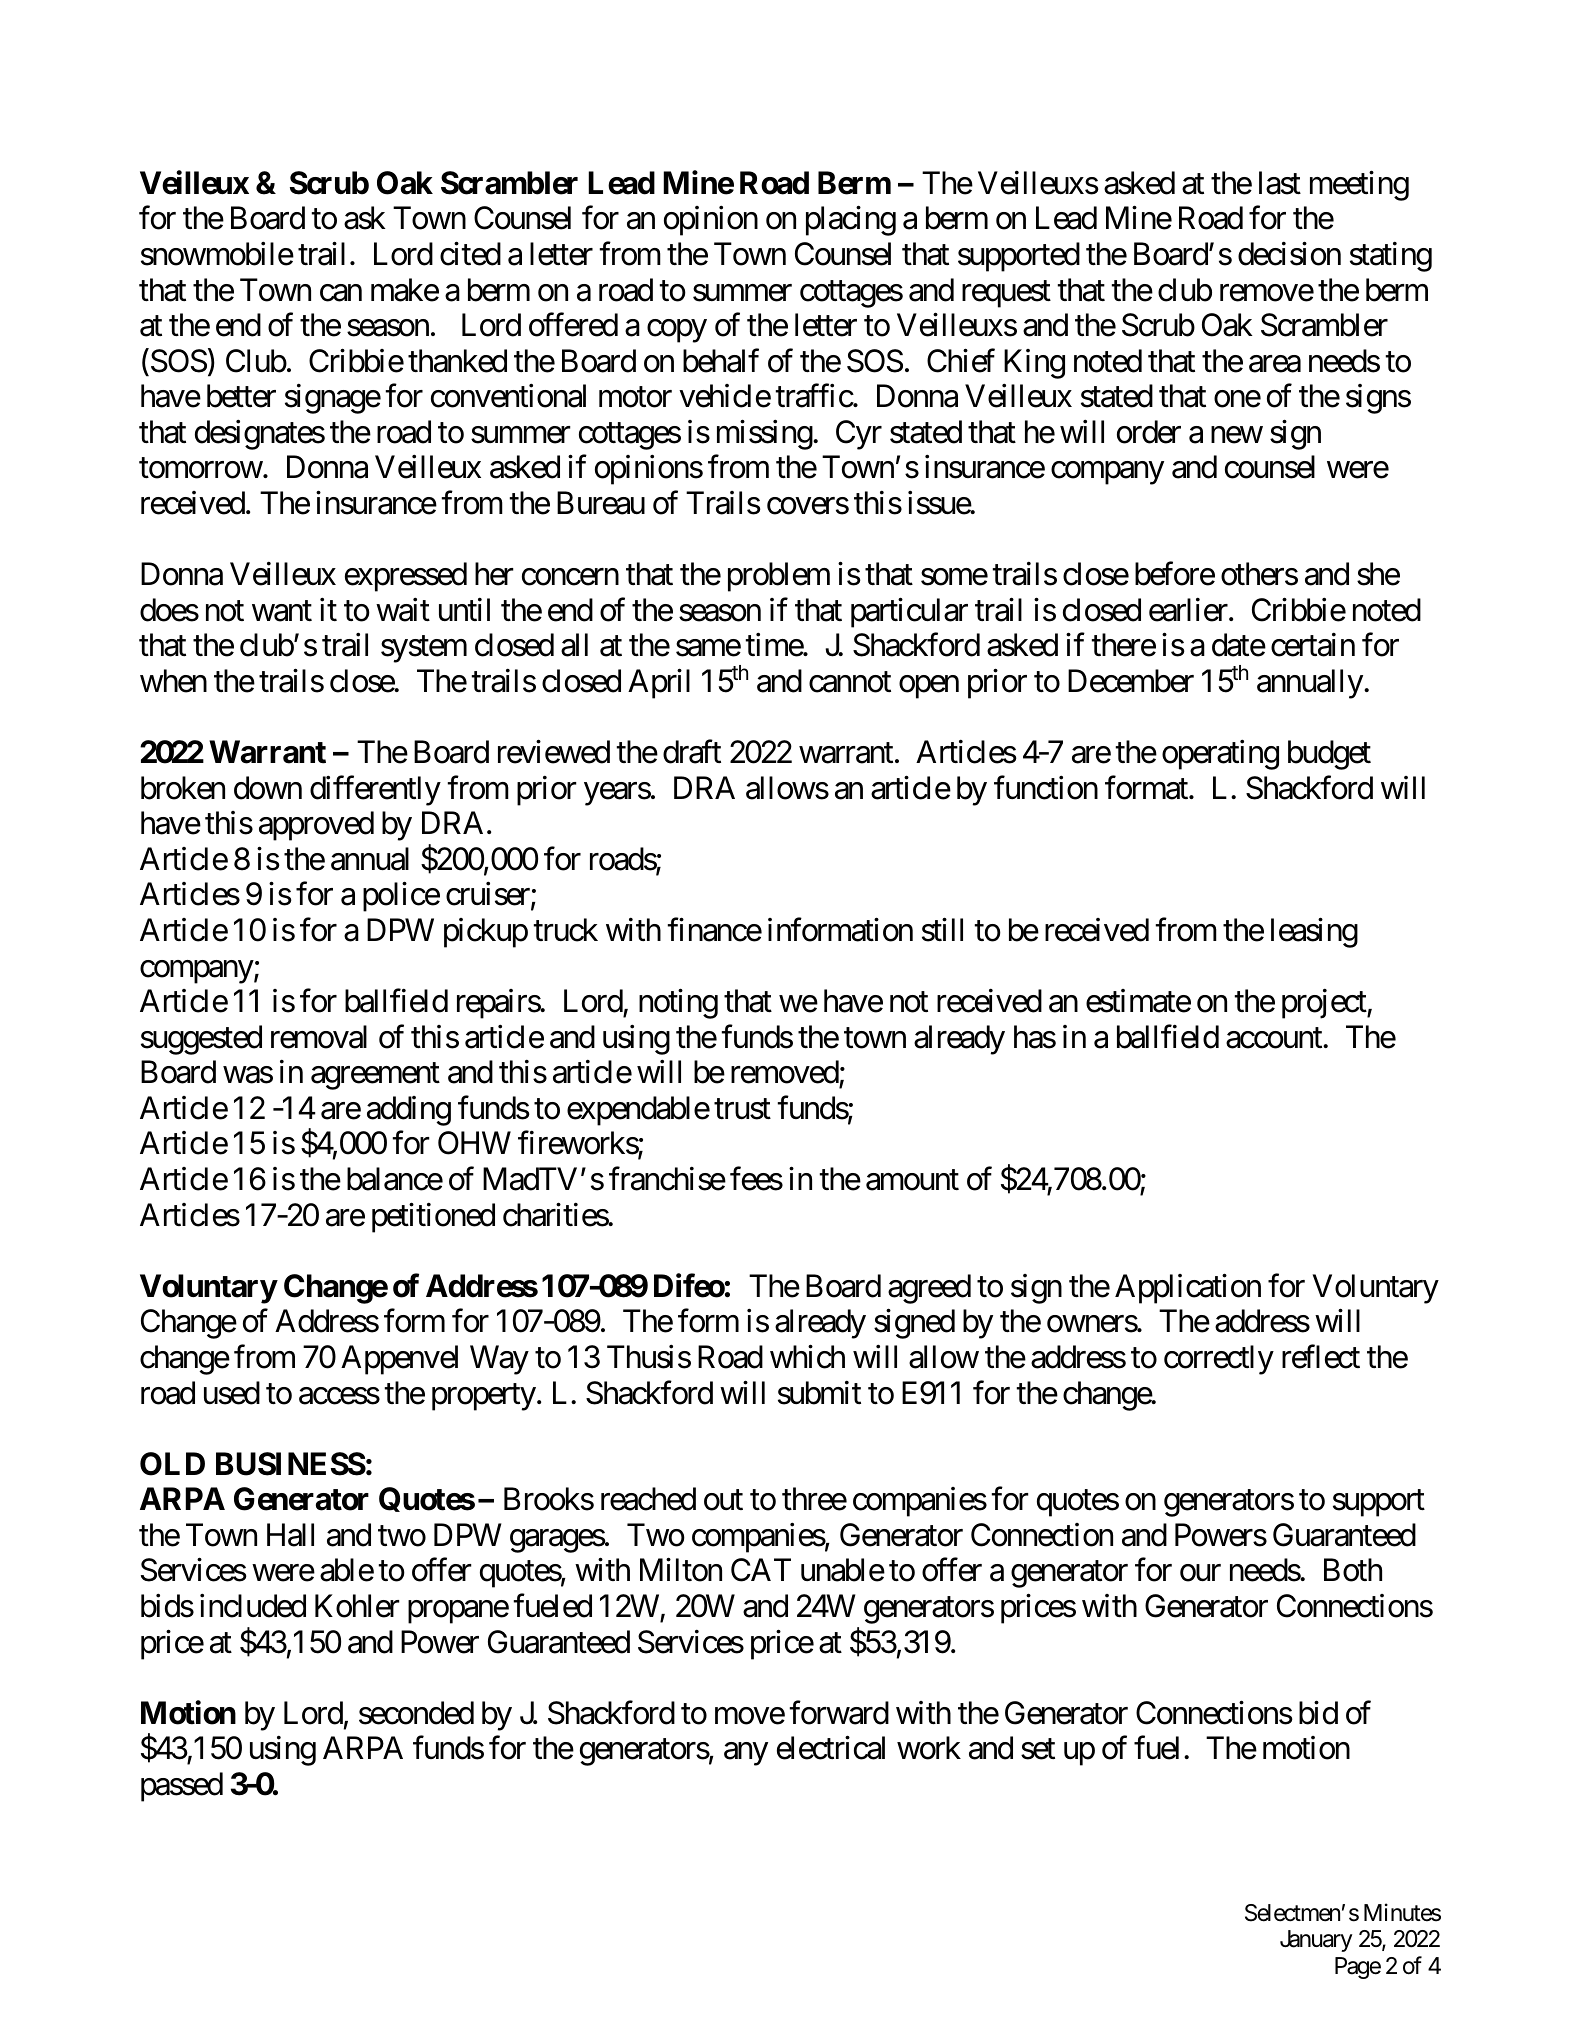 This document has width=1578, height=2042. What do you see at coordinates (1289, 254) in the document?
I see `decision` at bounding box center [1289, 254].
